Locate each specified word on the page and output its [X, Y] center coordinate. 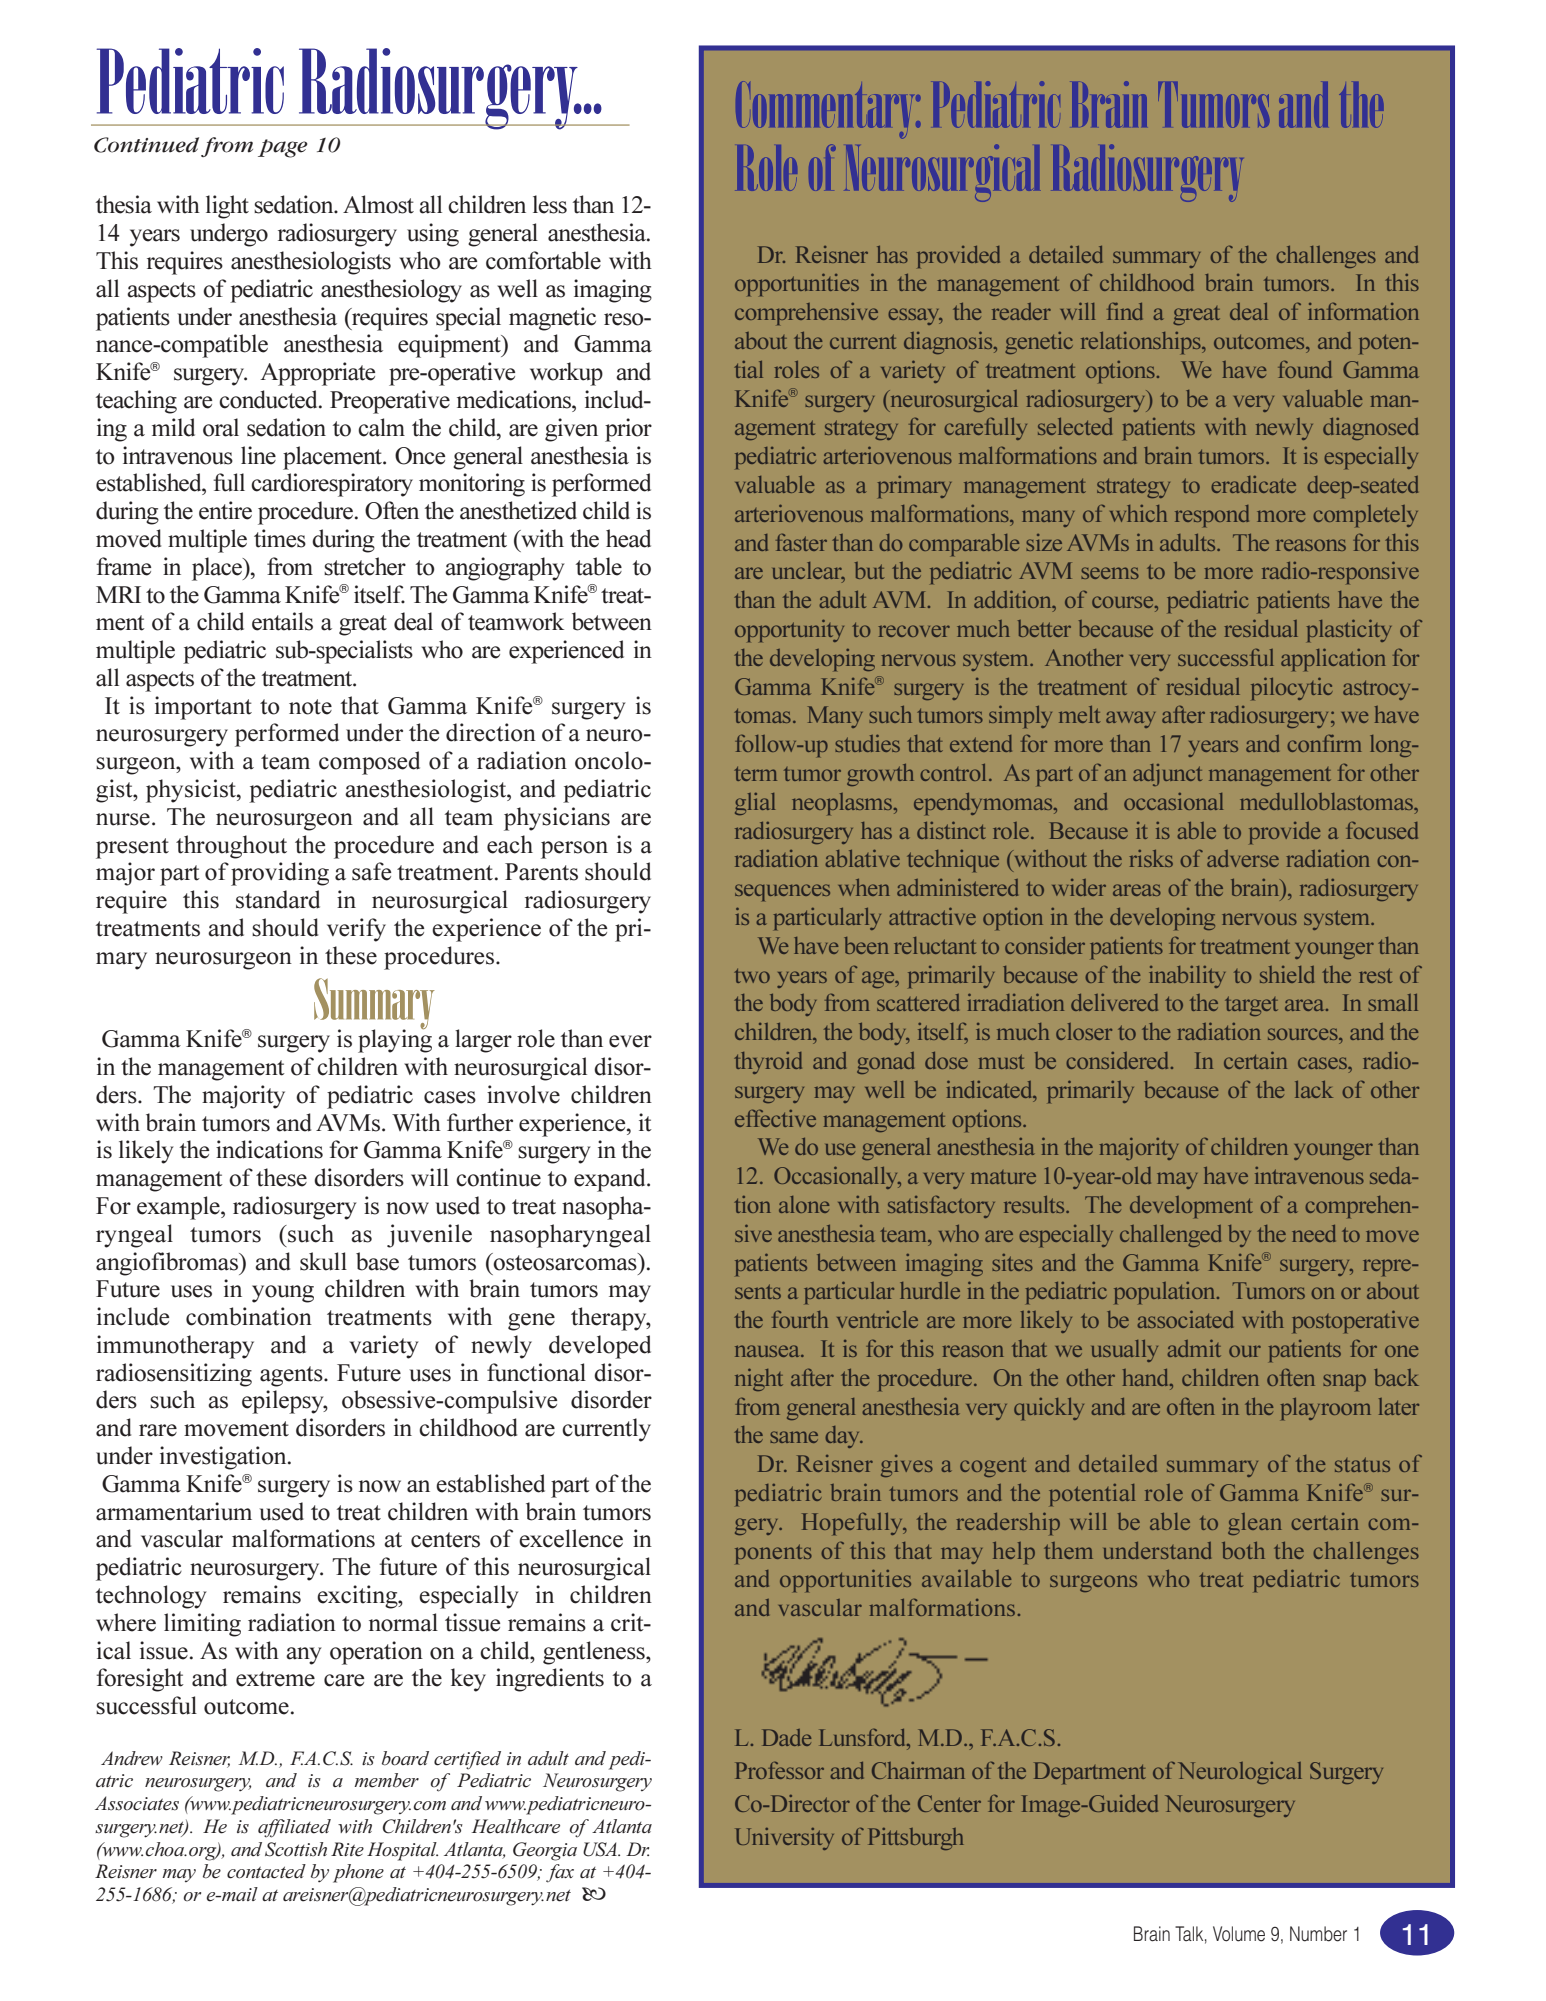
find [1125, 311]
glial [755, 804]
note [310, 707]
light [227, 207]
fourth [800, 1319]
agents [292, 1376]
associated [1185, 1319]
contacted [266, 1871]
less [550, 204]
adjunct [1167, 775]
